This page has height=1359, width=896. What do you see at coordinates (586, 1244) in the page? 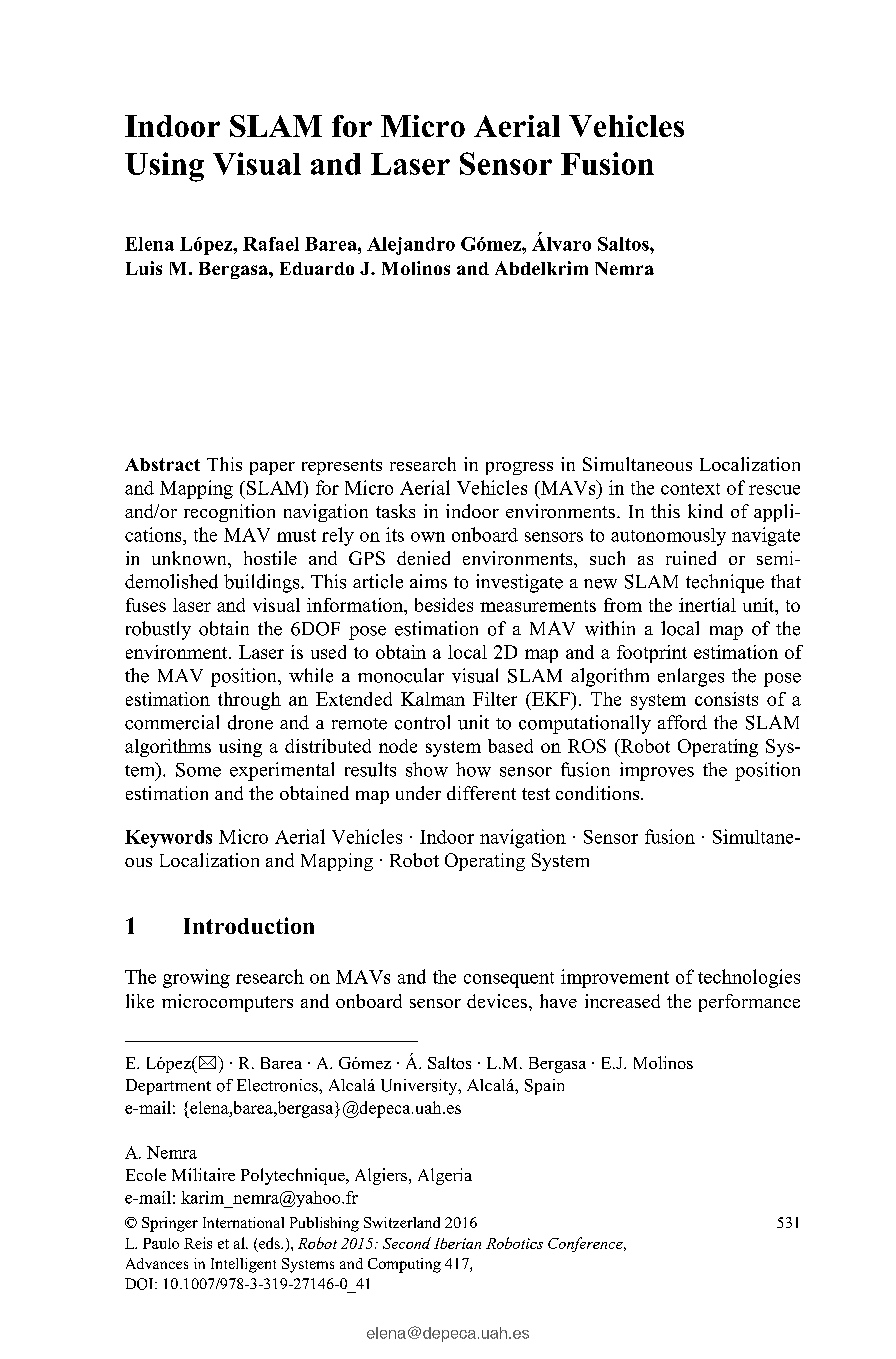
I see `Conference` at bounding box center [586, 1244].
